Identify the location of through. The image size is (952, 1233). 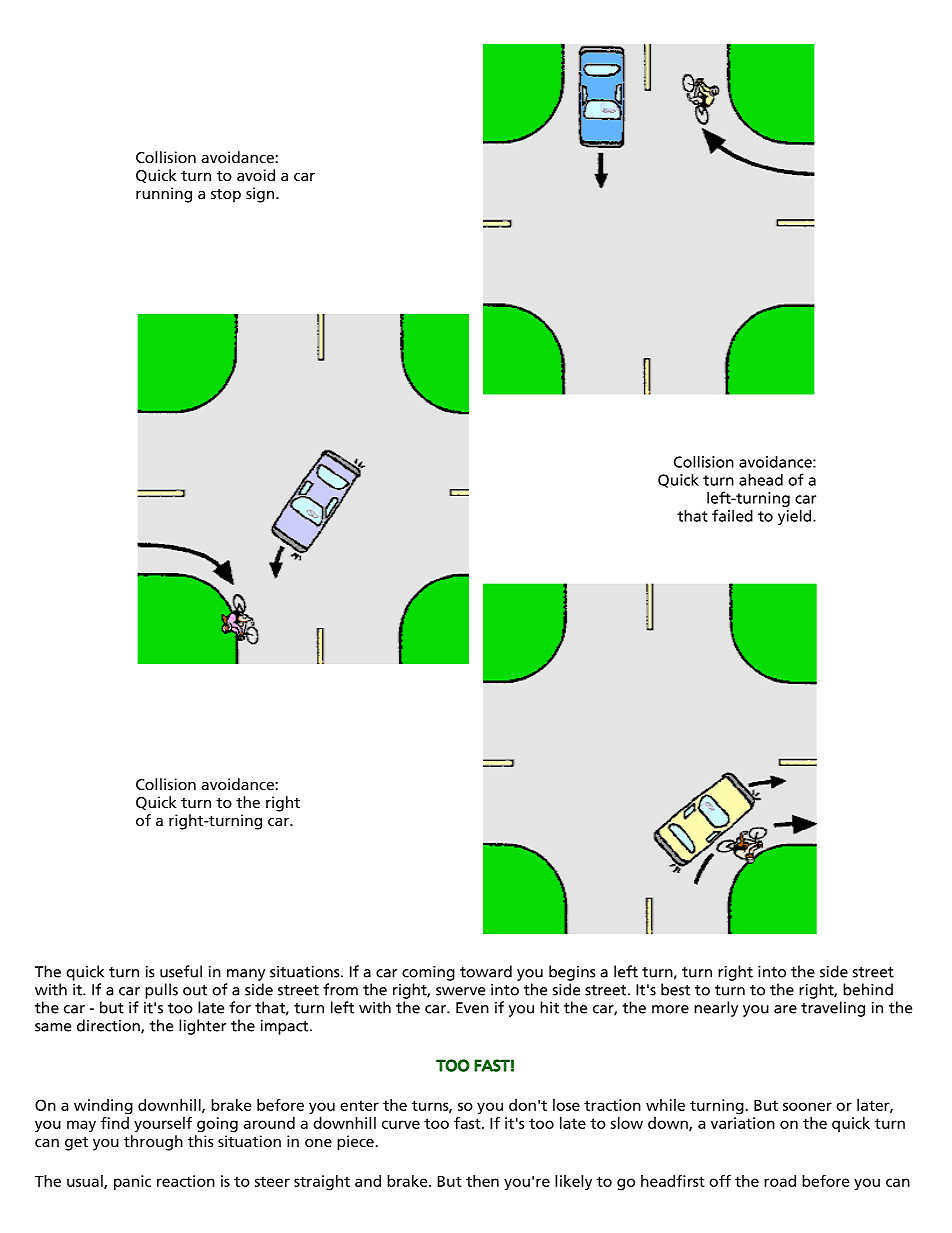
(153, 1143).
